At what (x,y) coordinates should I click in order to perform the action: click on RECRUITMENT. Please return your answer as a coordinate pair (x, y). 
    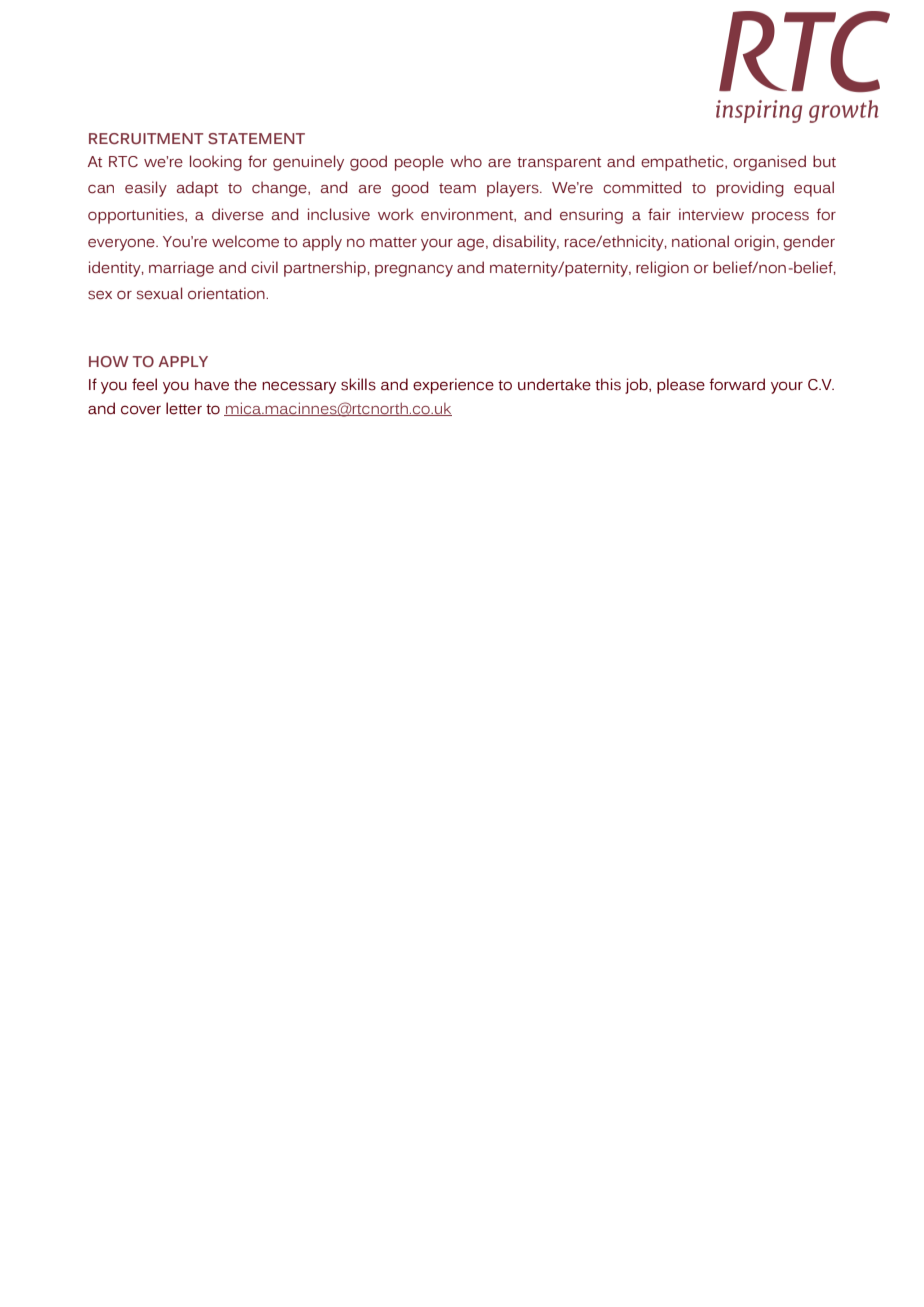
    Looking at the image, I should click on (146, 138).
